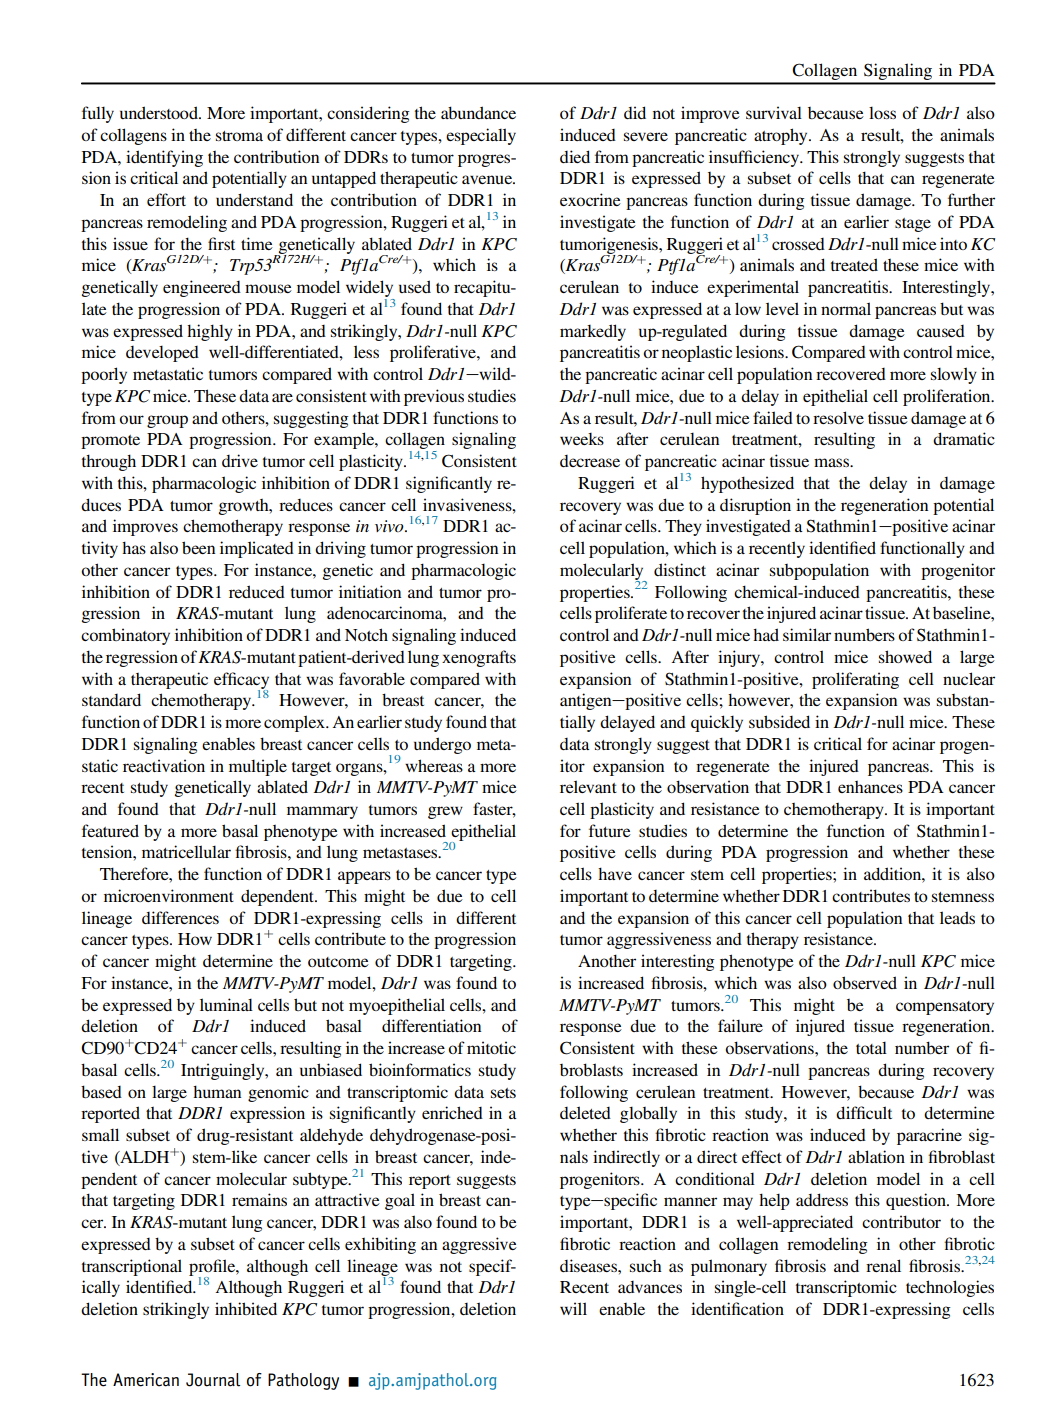  What do you see at coordinates (870, 787) in the image?
I see `enhances` at bounding box center [870, 787].
